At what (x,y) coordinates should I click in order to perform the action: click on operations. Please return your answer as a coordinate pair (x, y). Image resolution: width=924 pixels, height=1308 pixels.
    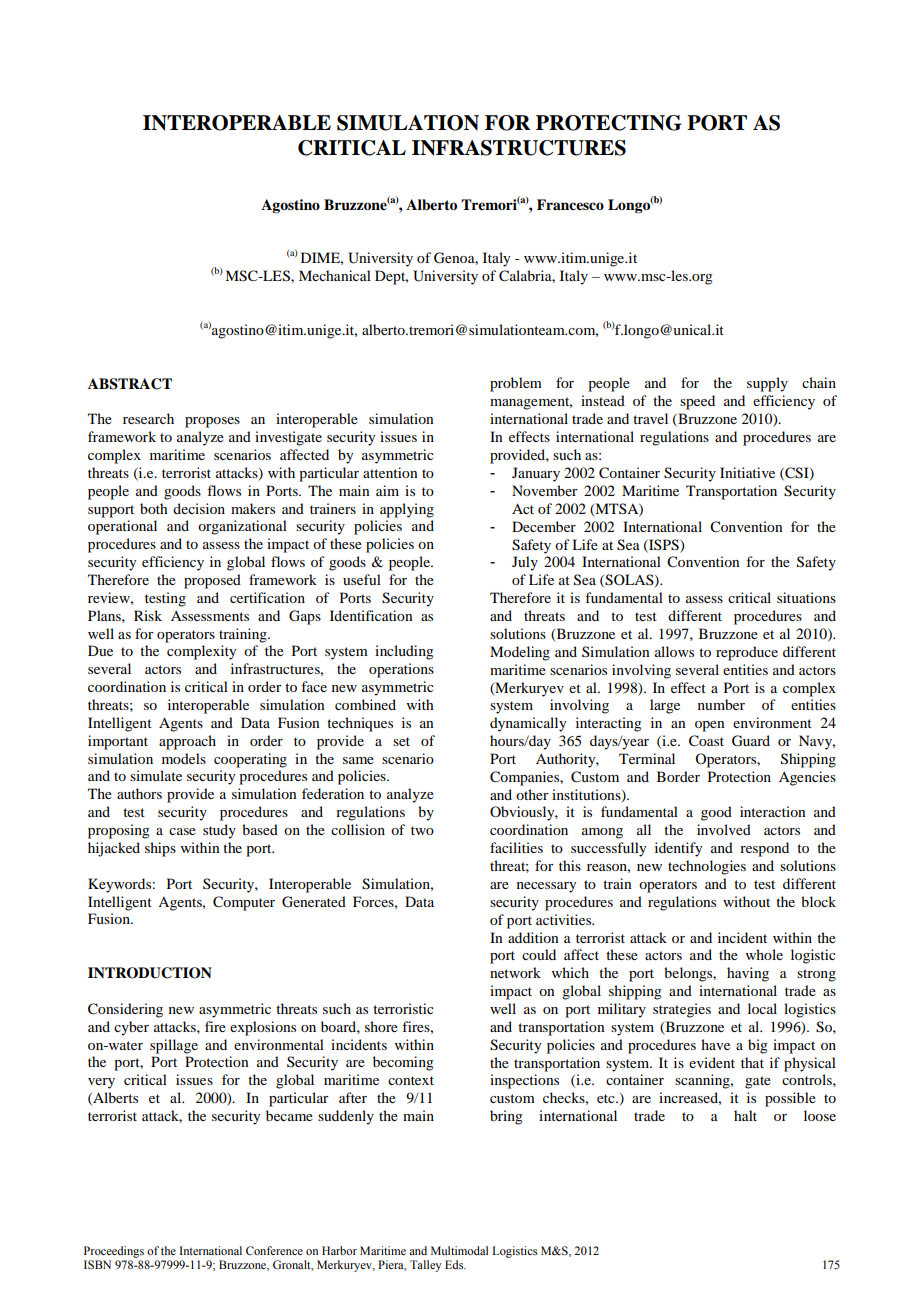
    Looking at the image, I should click on (401, 670).
